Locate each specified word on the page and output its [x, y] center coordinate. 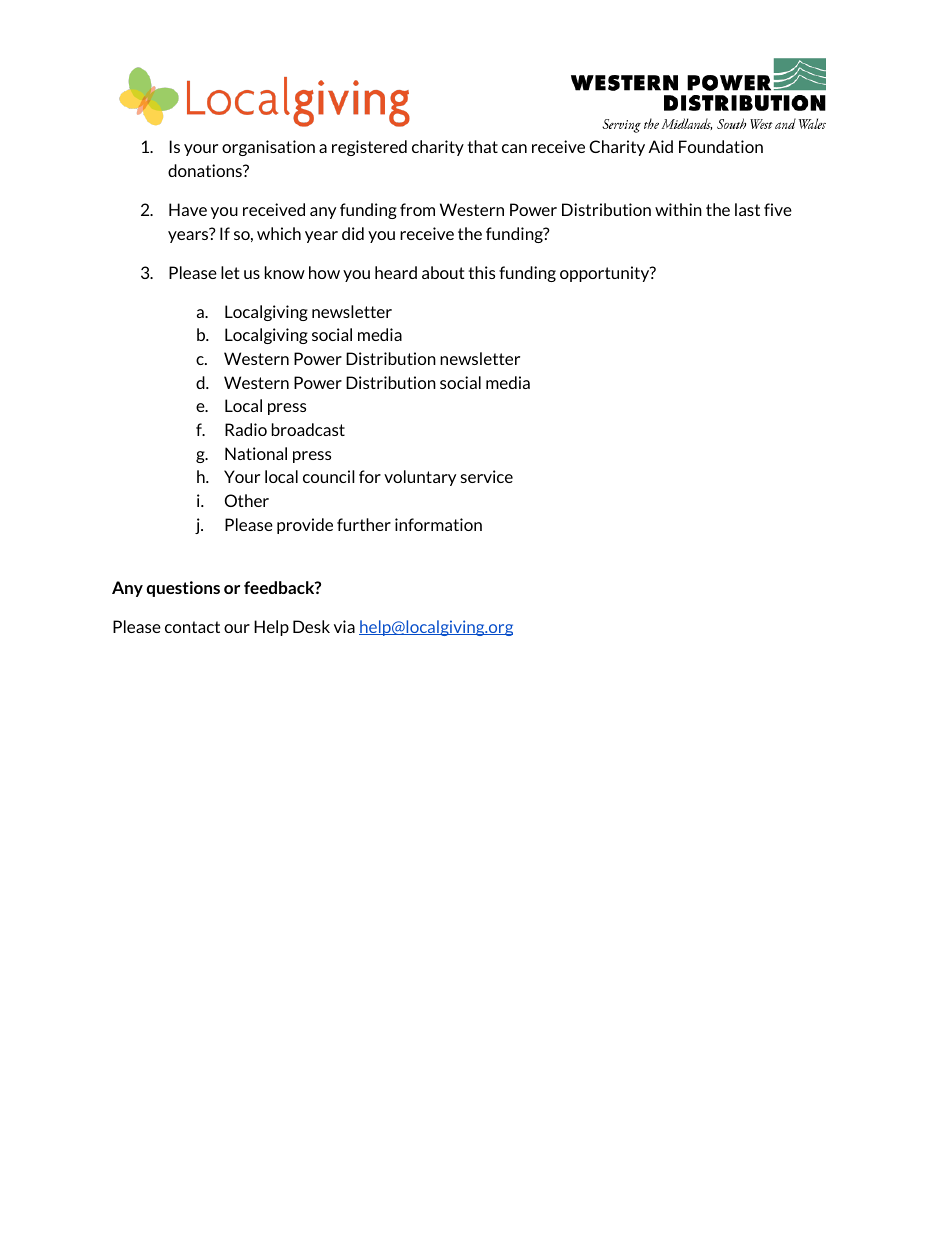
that [483, 146]
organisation [268, 148]
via [344, 626]
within [678, 209]
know [285, 272]
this [482, 272]
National [256, 453]
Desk [311, 626]
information [438, 524]
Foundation [721, 146]
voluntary [420, 478]
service [487, 476]
